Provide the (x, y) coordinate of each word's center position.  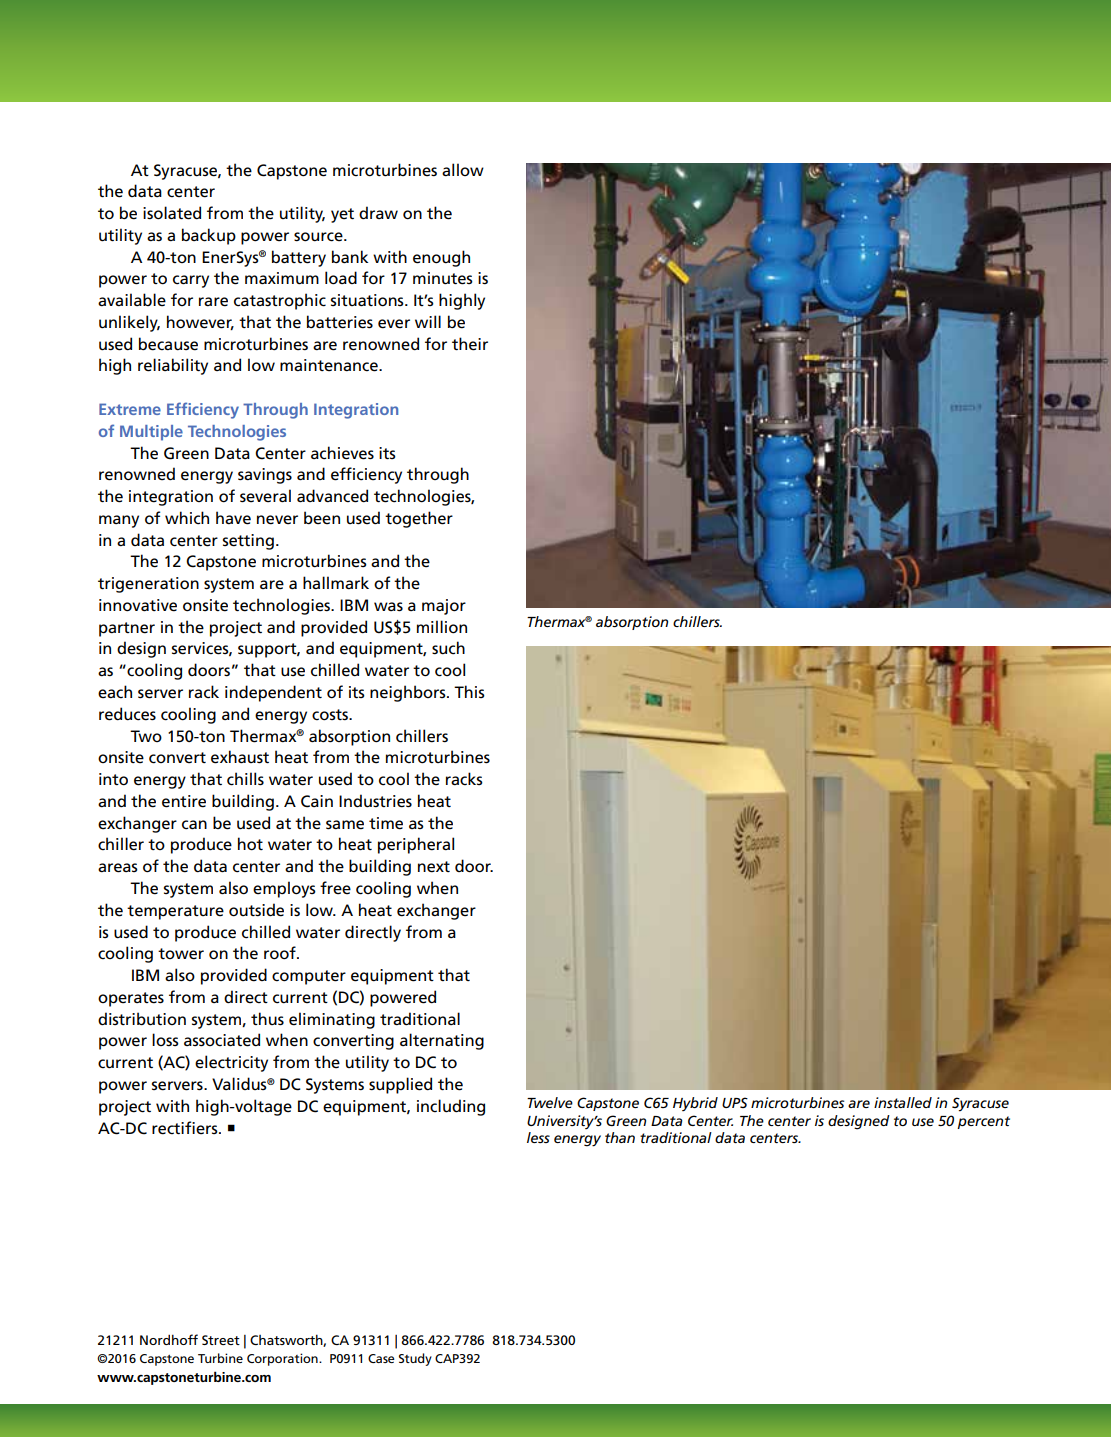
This (469, 691)
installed (903, 1102)
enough (441, 258)
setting (248, 542)
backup (209, 236)
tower (181, 954)
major (444, 607)
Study (415, 1359)
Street (221, 1340)
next (434, 867)
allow (463, 169)
